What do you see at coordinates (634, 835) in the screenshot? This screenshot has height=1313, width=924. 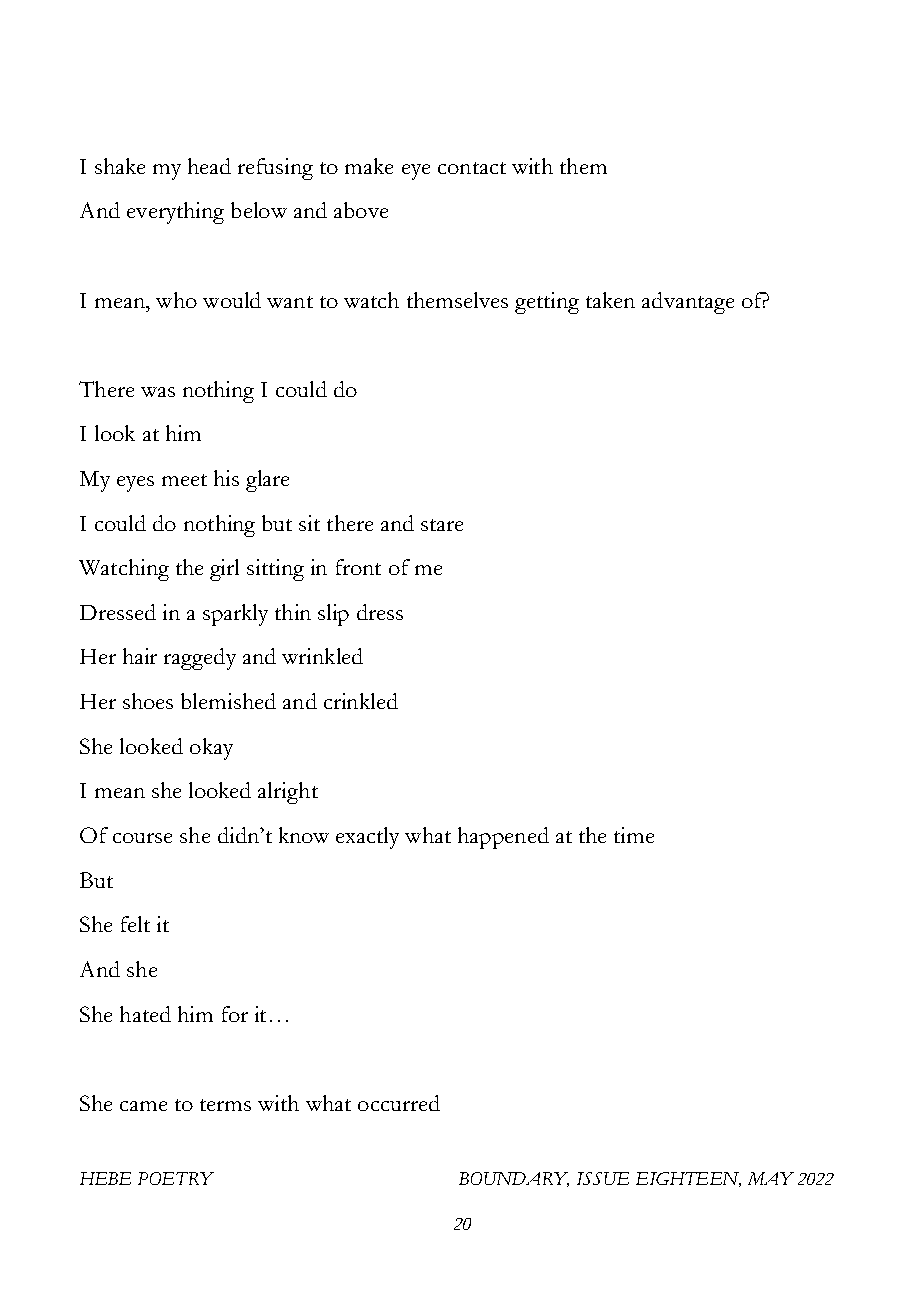 I see `time` at bounding box center [634, 835].
